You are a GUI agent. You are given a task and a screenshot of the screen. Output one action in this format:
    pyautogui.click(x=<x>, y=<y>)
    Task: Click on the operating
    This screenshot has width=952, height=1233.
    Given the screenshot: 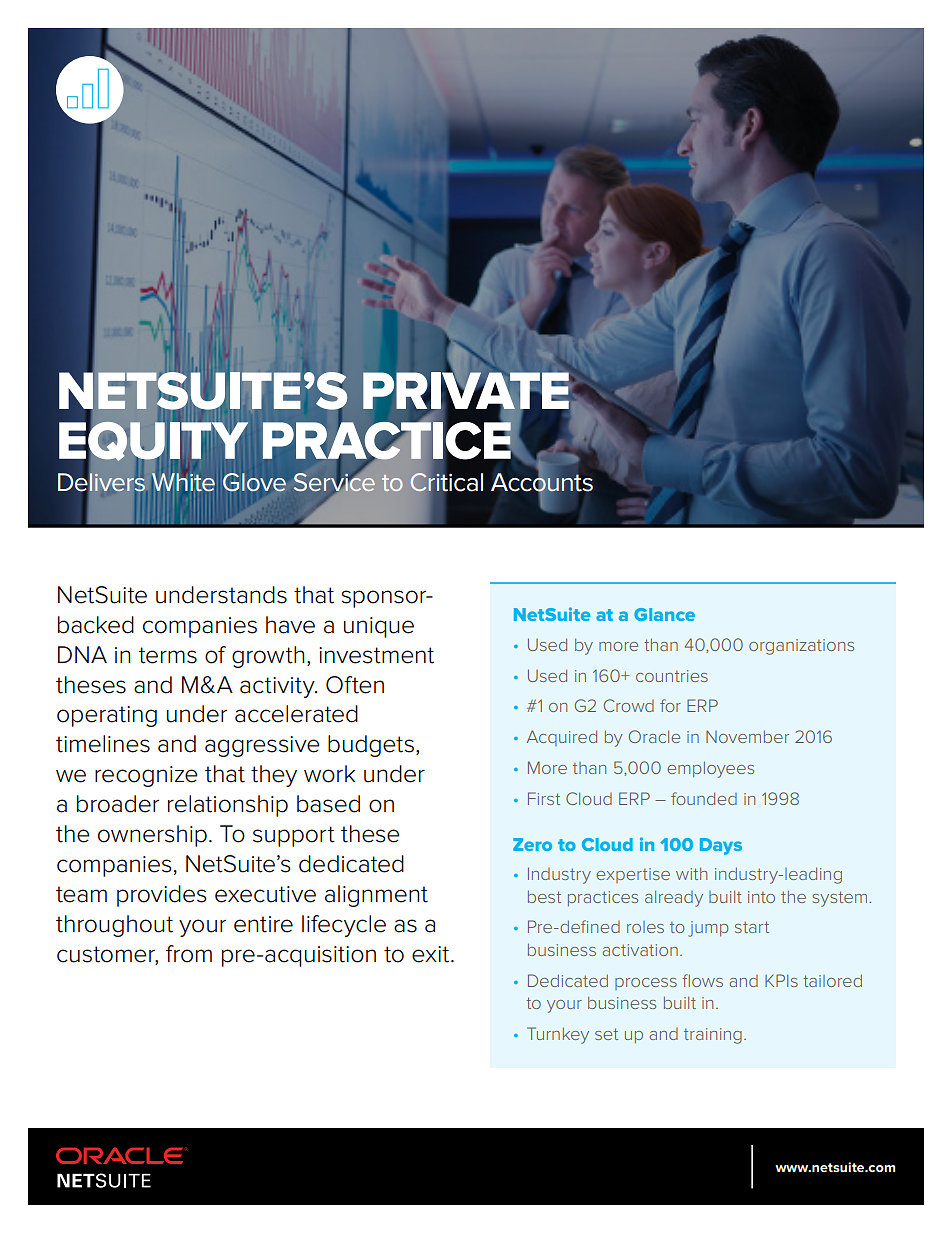 What is the action you would take?
    pyautogui.click(x=107, y=716)
